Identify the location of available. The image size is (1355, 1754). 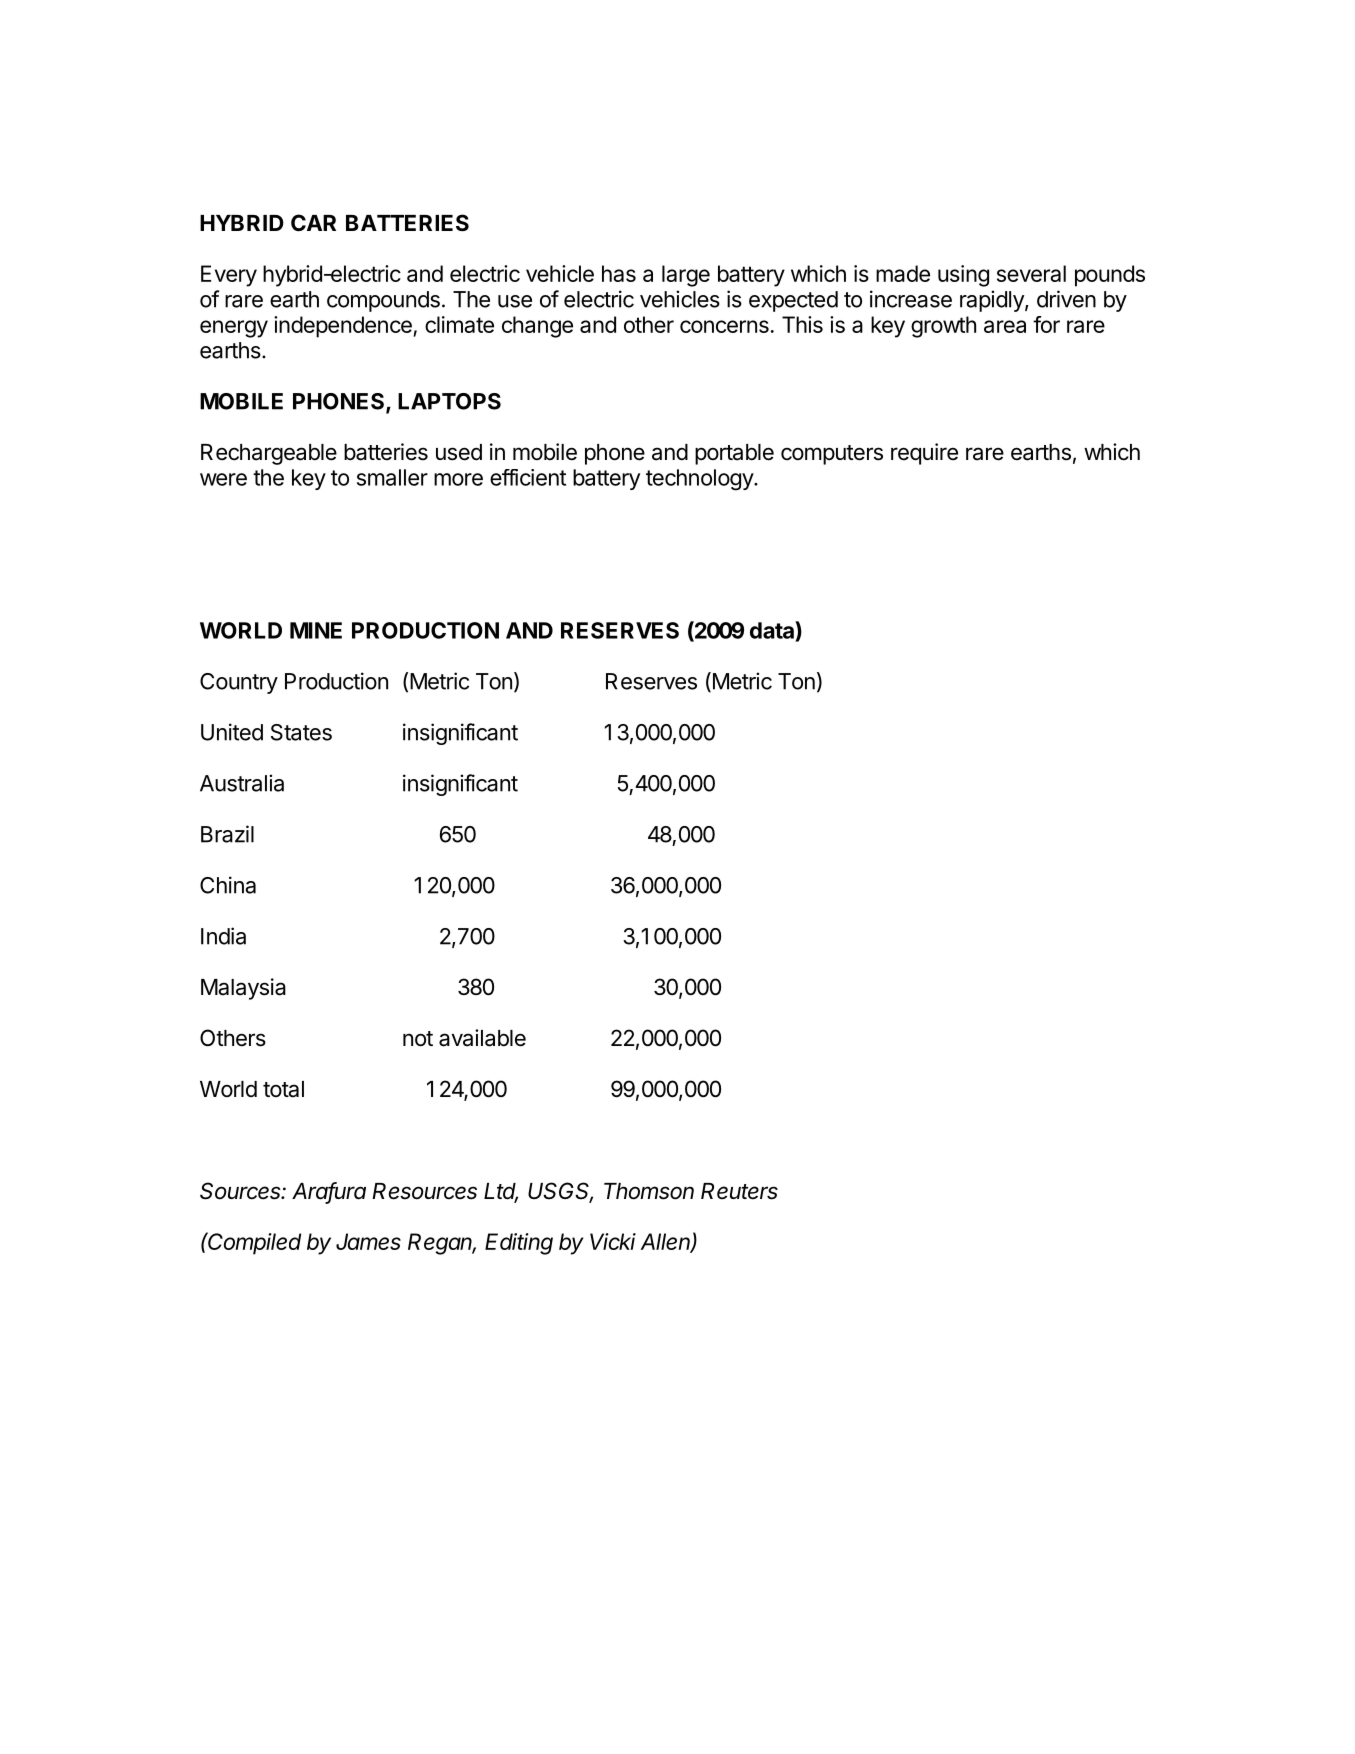
(482, 1038).
